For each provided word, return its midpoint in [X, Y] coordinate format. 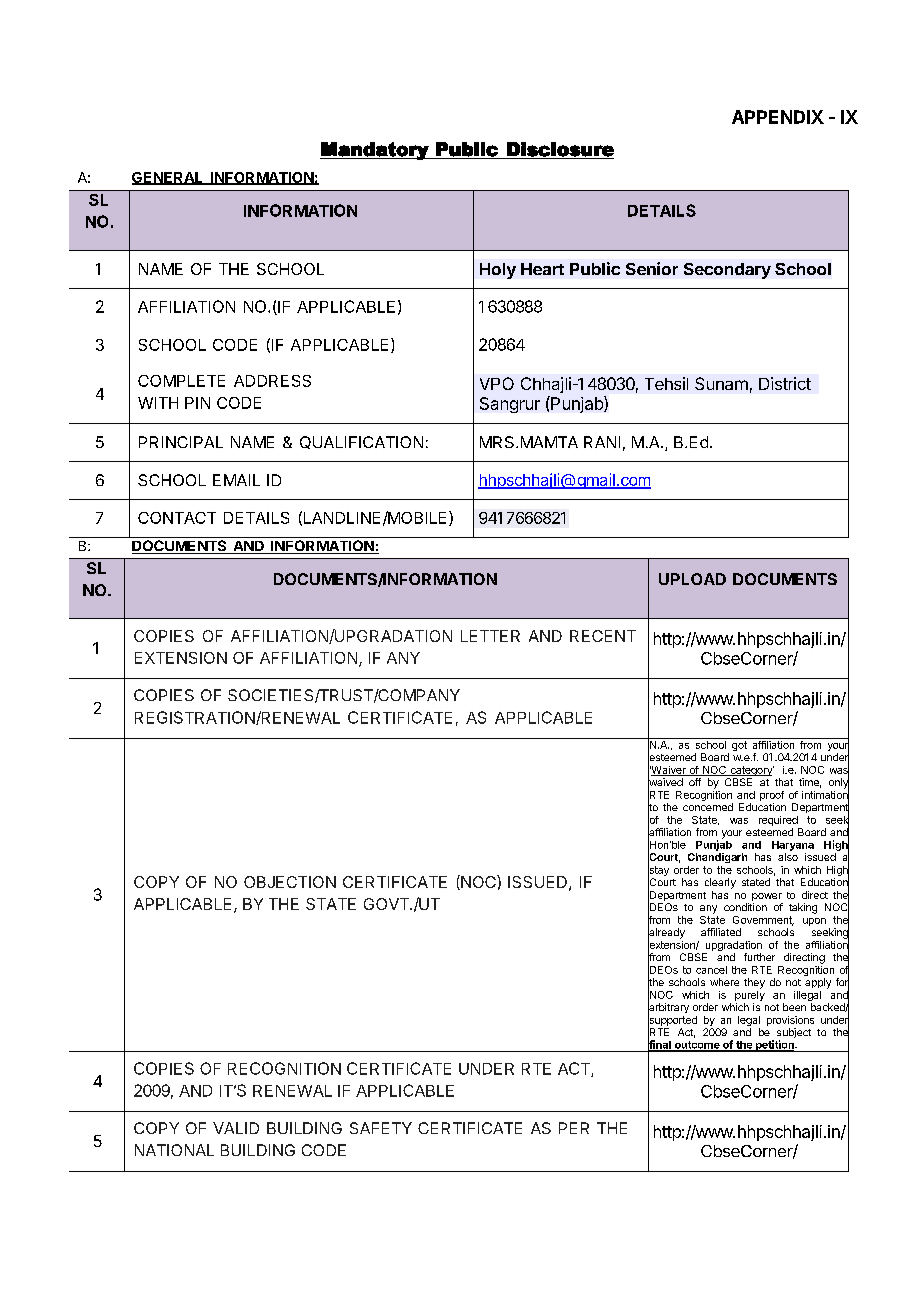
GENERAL [169, 178]
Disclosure [559, 150]
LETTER [490, 636]
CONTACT [177, 518]
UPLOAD [692, 579]
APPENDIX [778, 117]
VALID [236, 1128]
